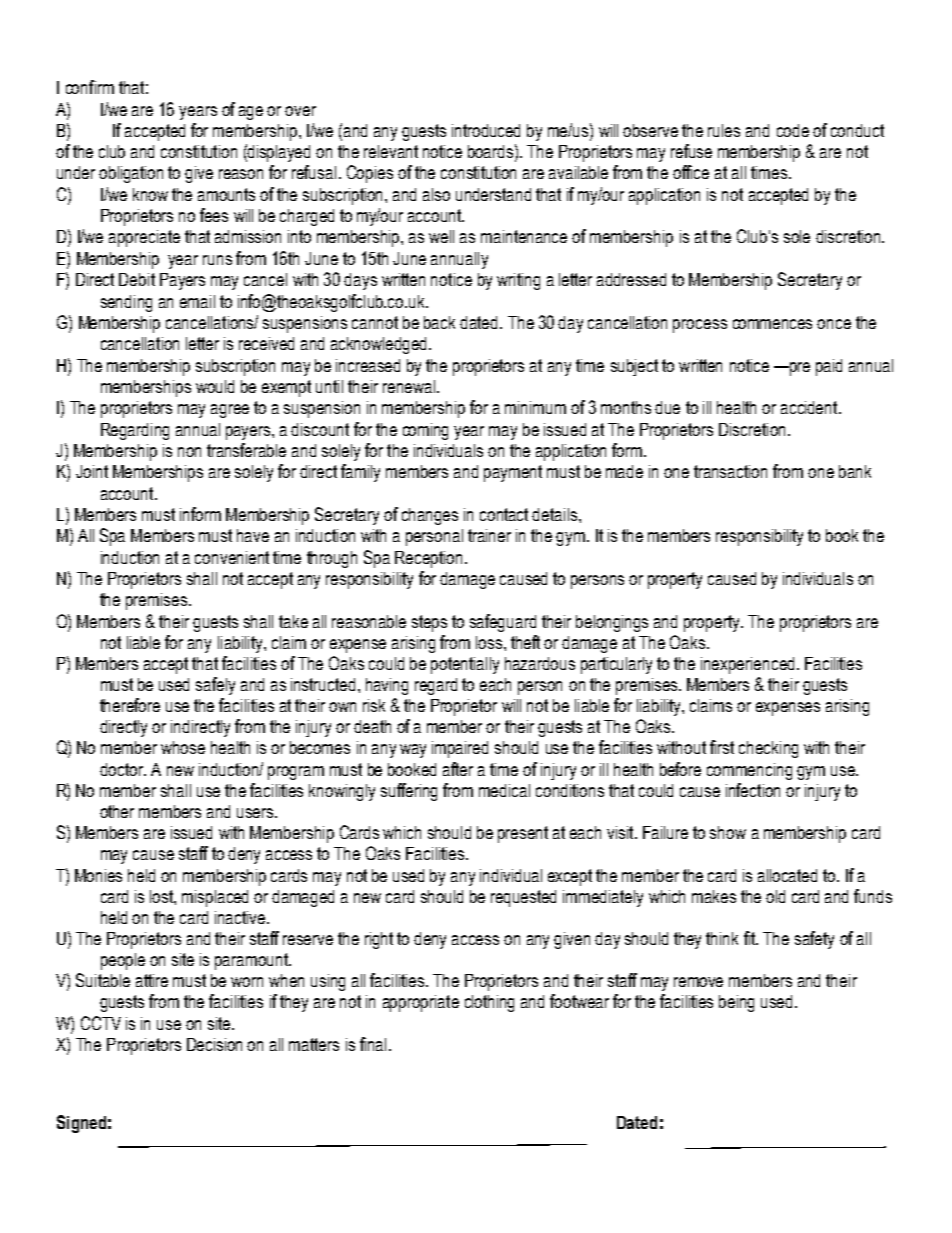 The width and height of the screenshot is (952, 1233). I want to click on transaction, so click(730, 471).
